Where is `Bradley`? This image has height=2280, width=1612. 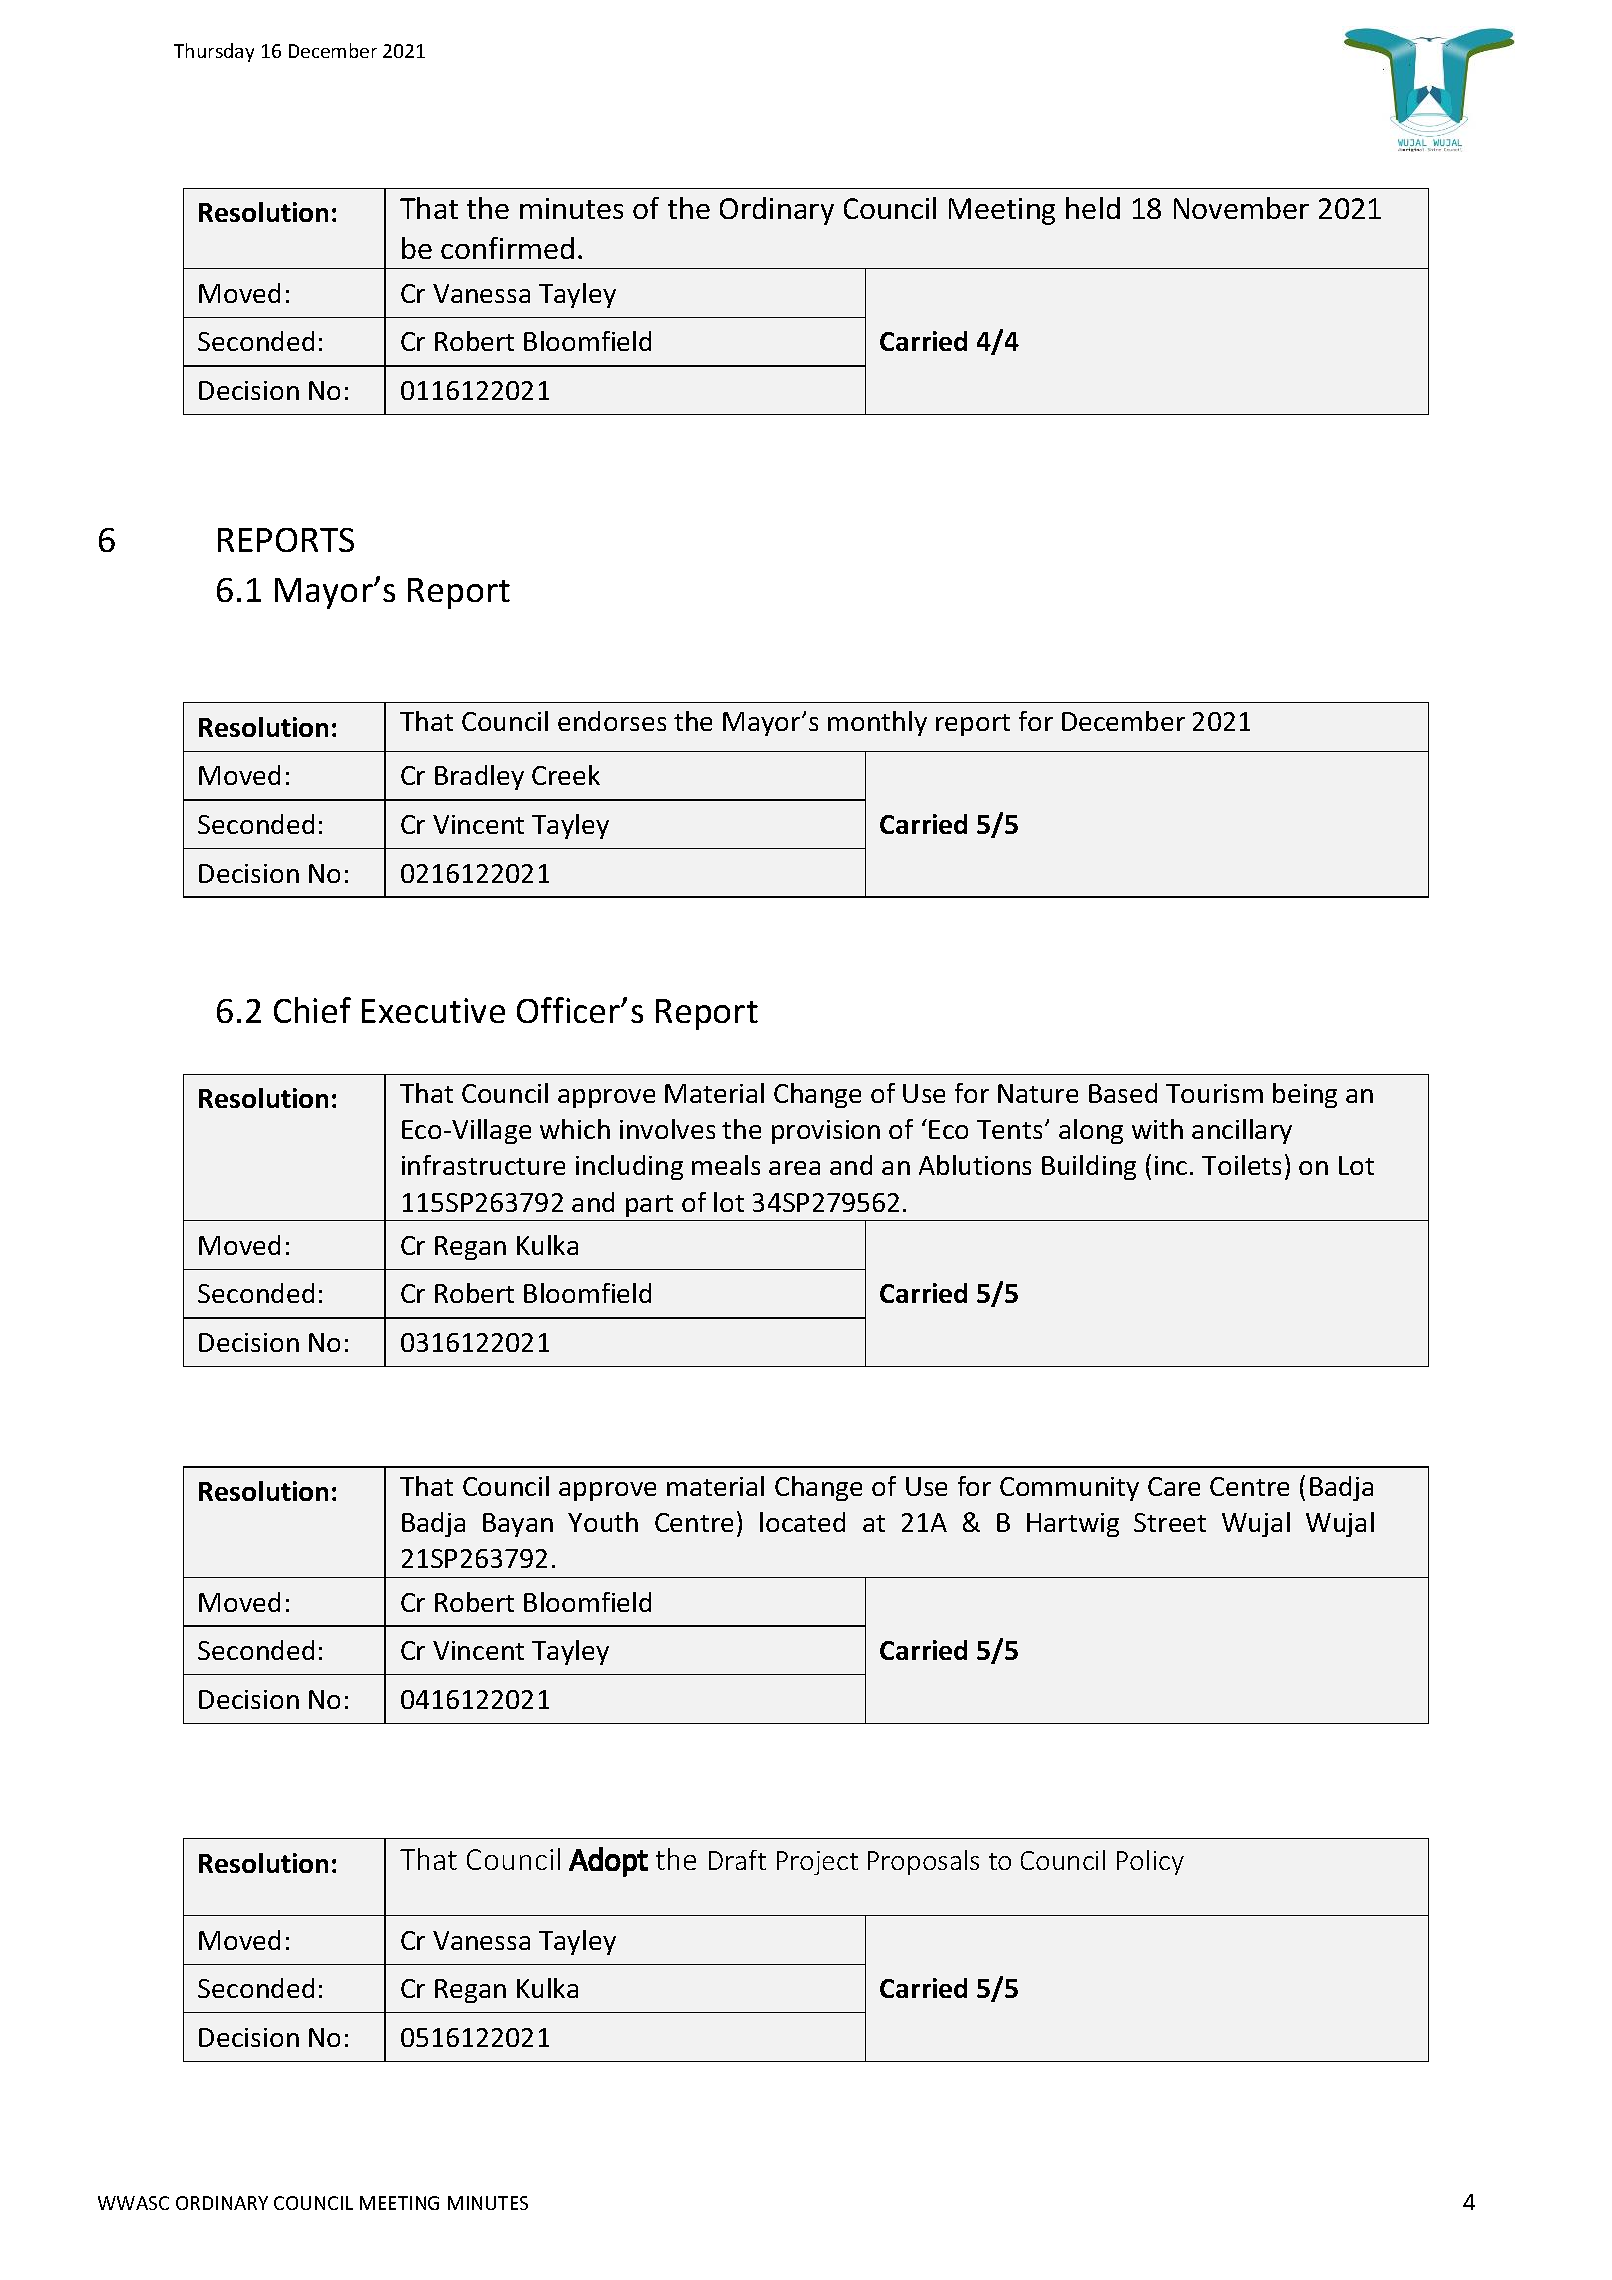
Bradley is located at coordinates (479, 777).
